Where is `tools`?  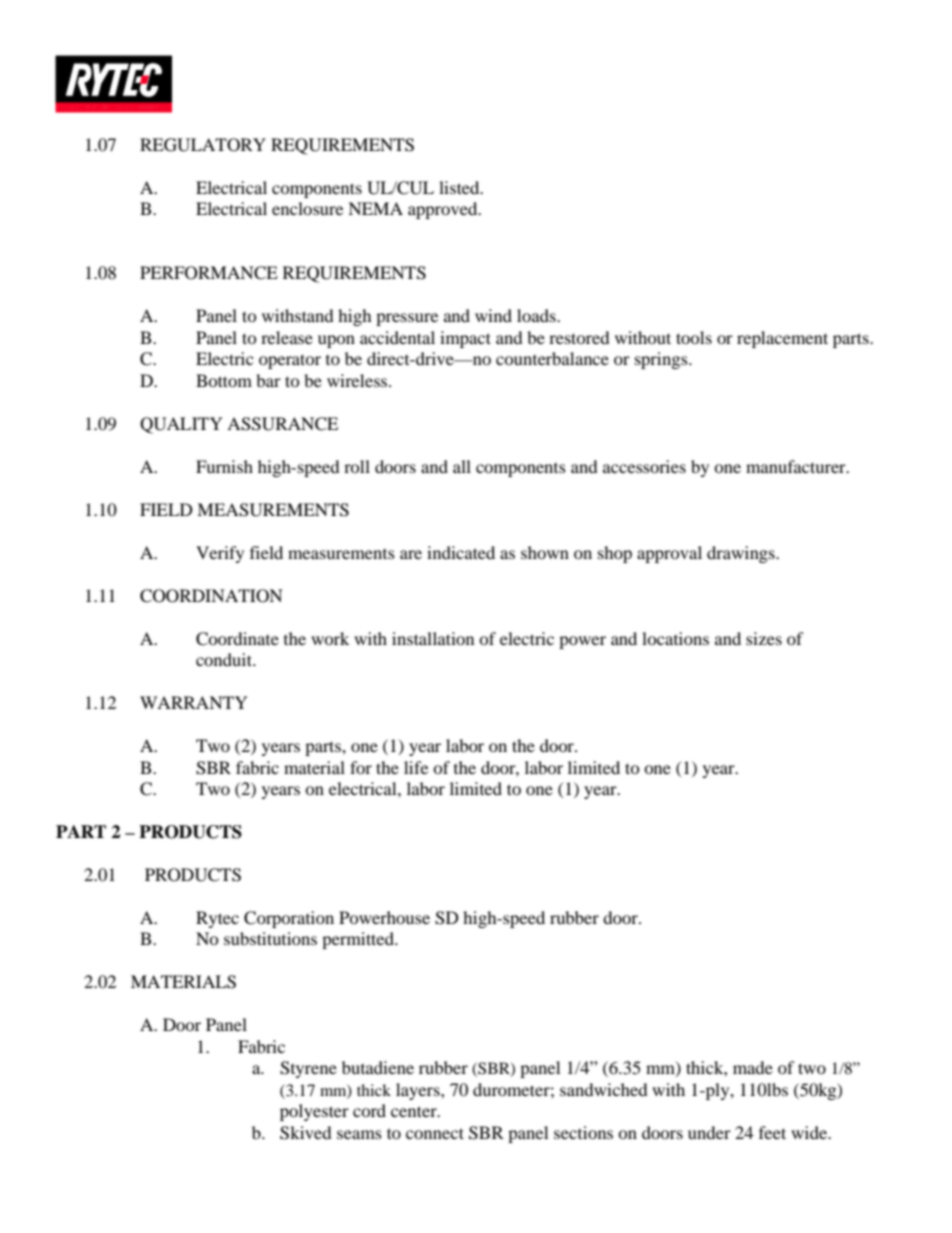 tools is located at coordinates (694, 337).
